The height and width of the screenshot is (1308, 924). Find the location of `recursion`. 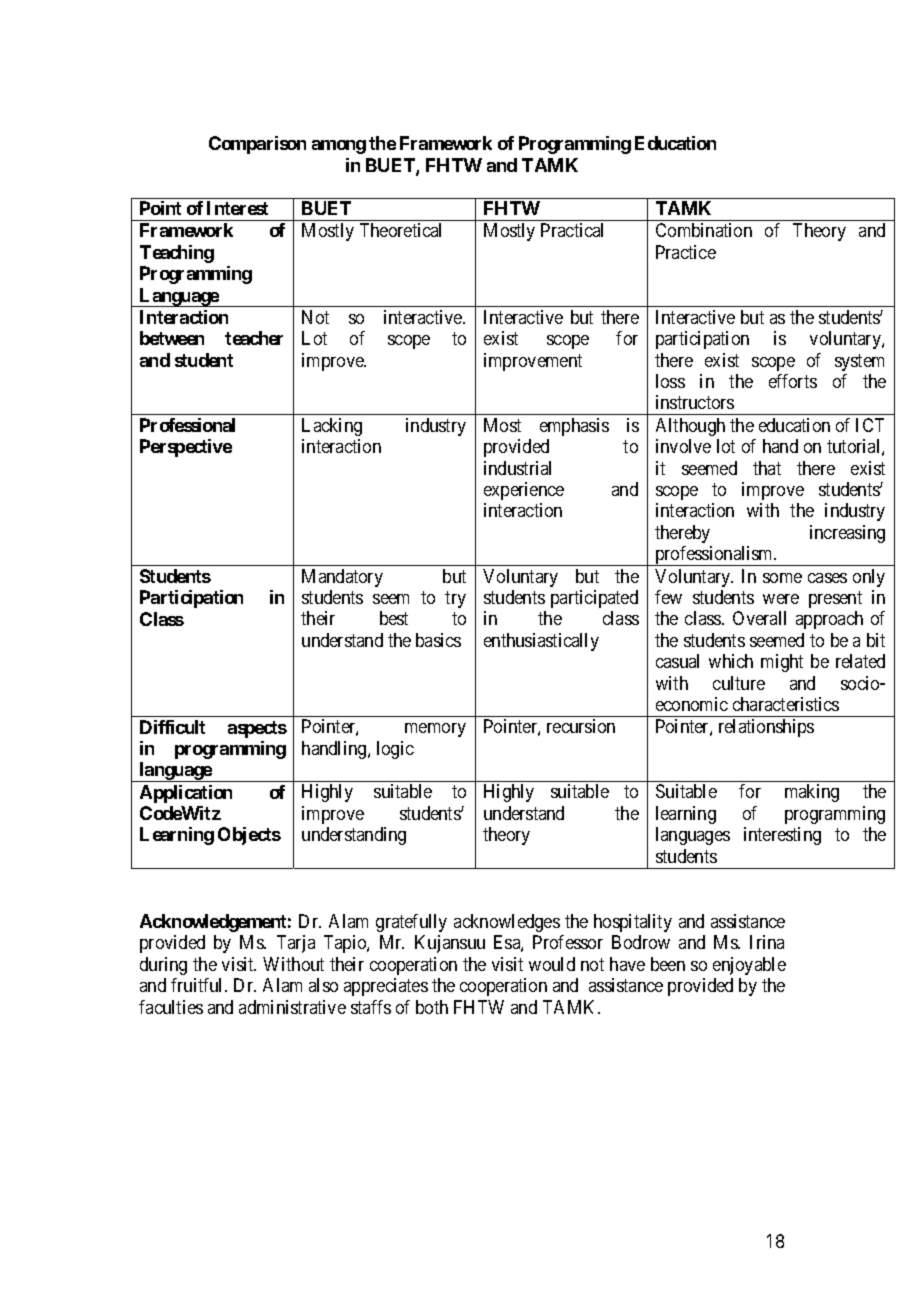

recursion is located at coordinates (581, 726).
